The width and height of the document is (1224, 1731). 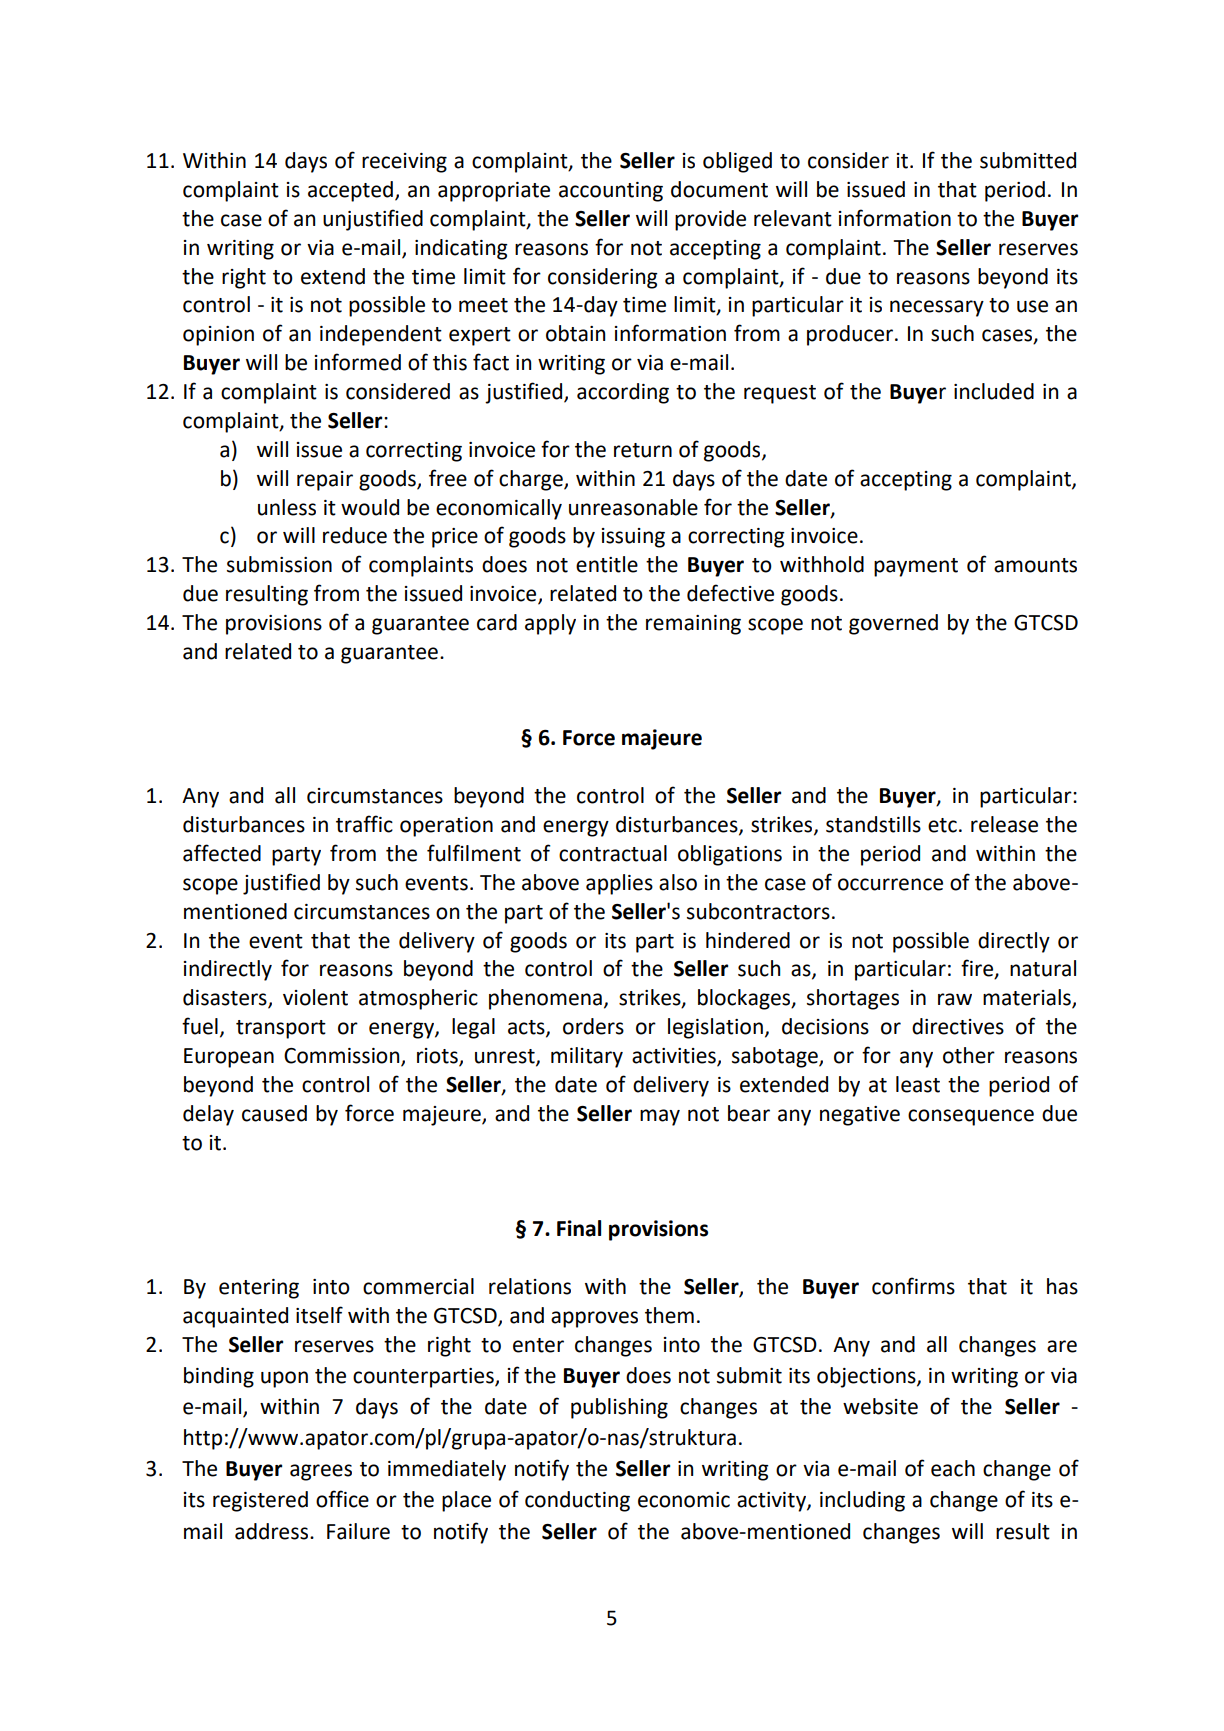 I want to click on necessary, so click(x=937, y=308).
